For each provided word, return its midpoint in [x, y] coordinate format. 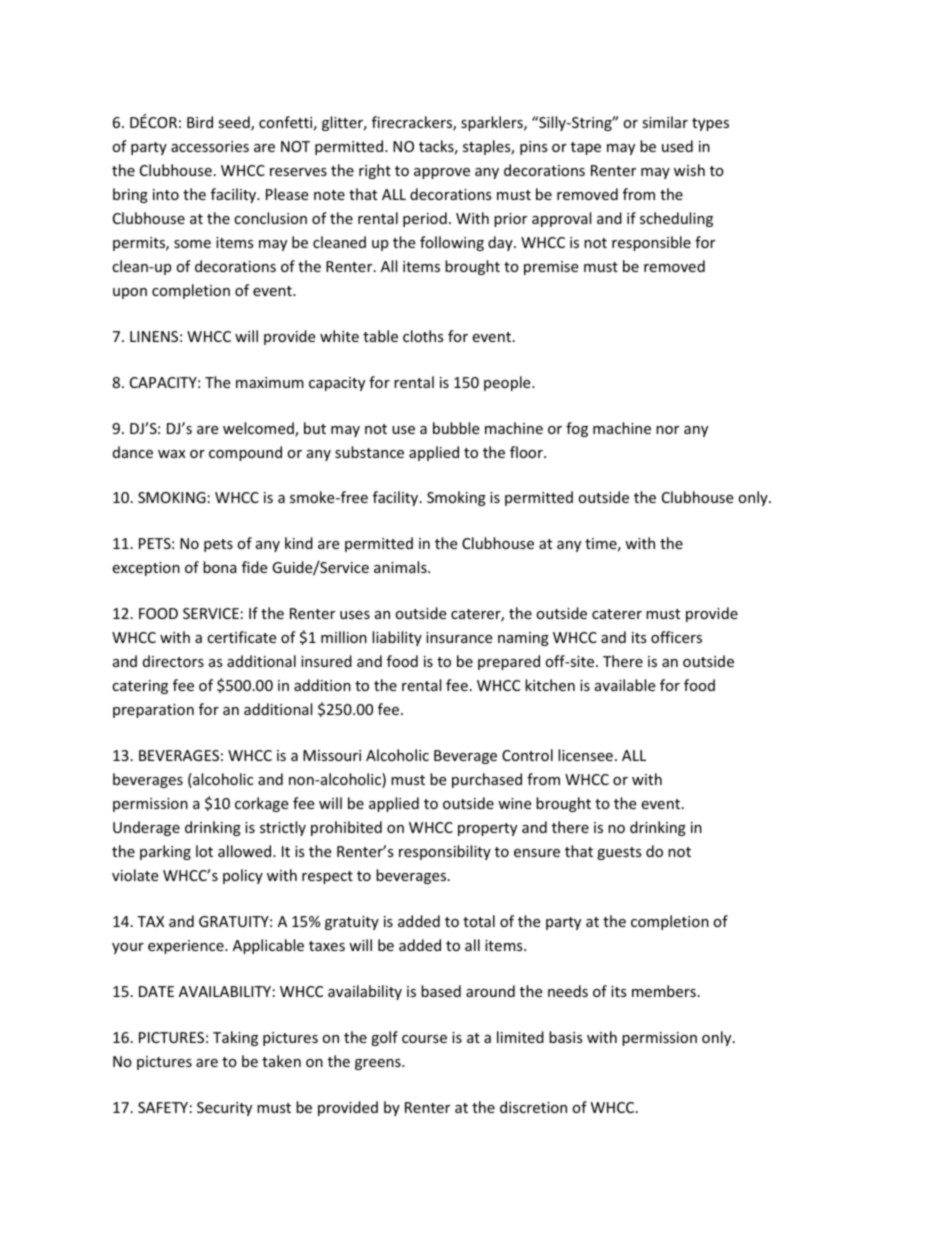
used [677, 146]
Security [224, 1109]
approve [442, 173]
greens [379, 1064]
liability [397, 638]
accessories [210, 146]
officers [676, 637]
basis [566, 1037]
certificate [241, 637]
